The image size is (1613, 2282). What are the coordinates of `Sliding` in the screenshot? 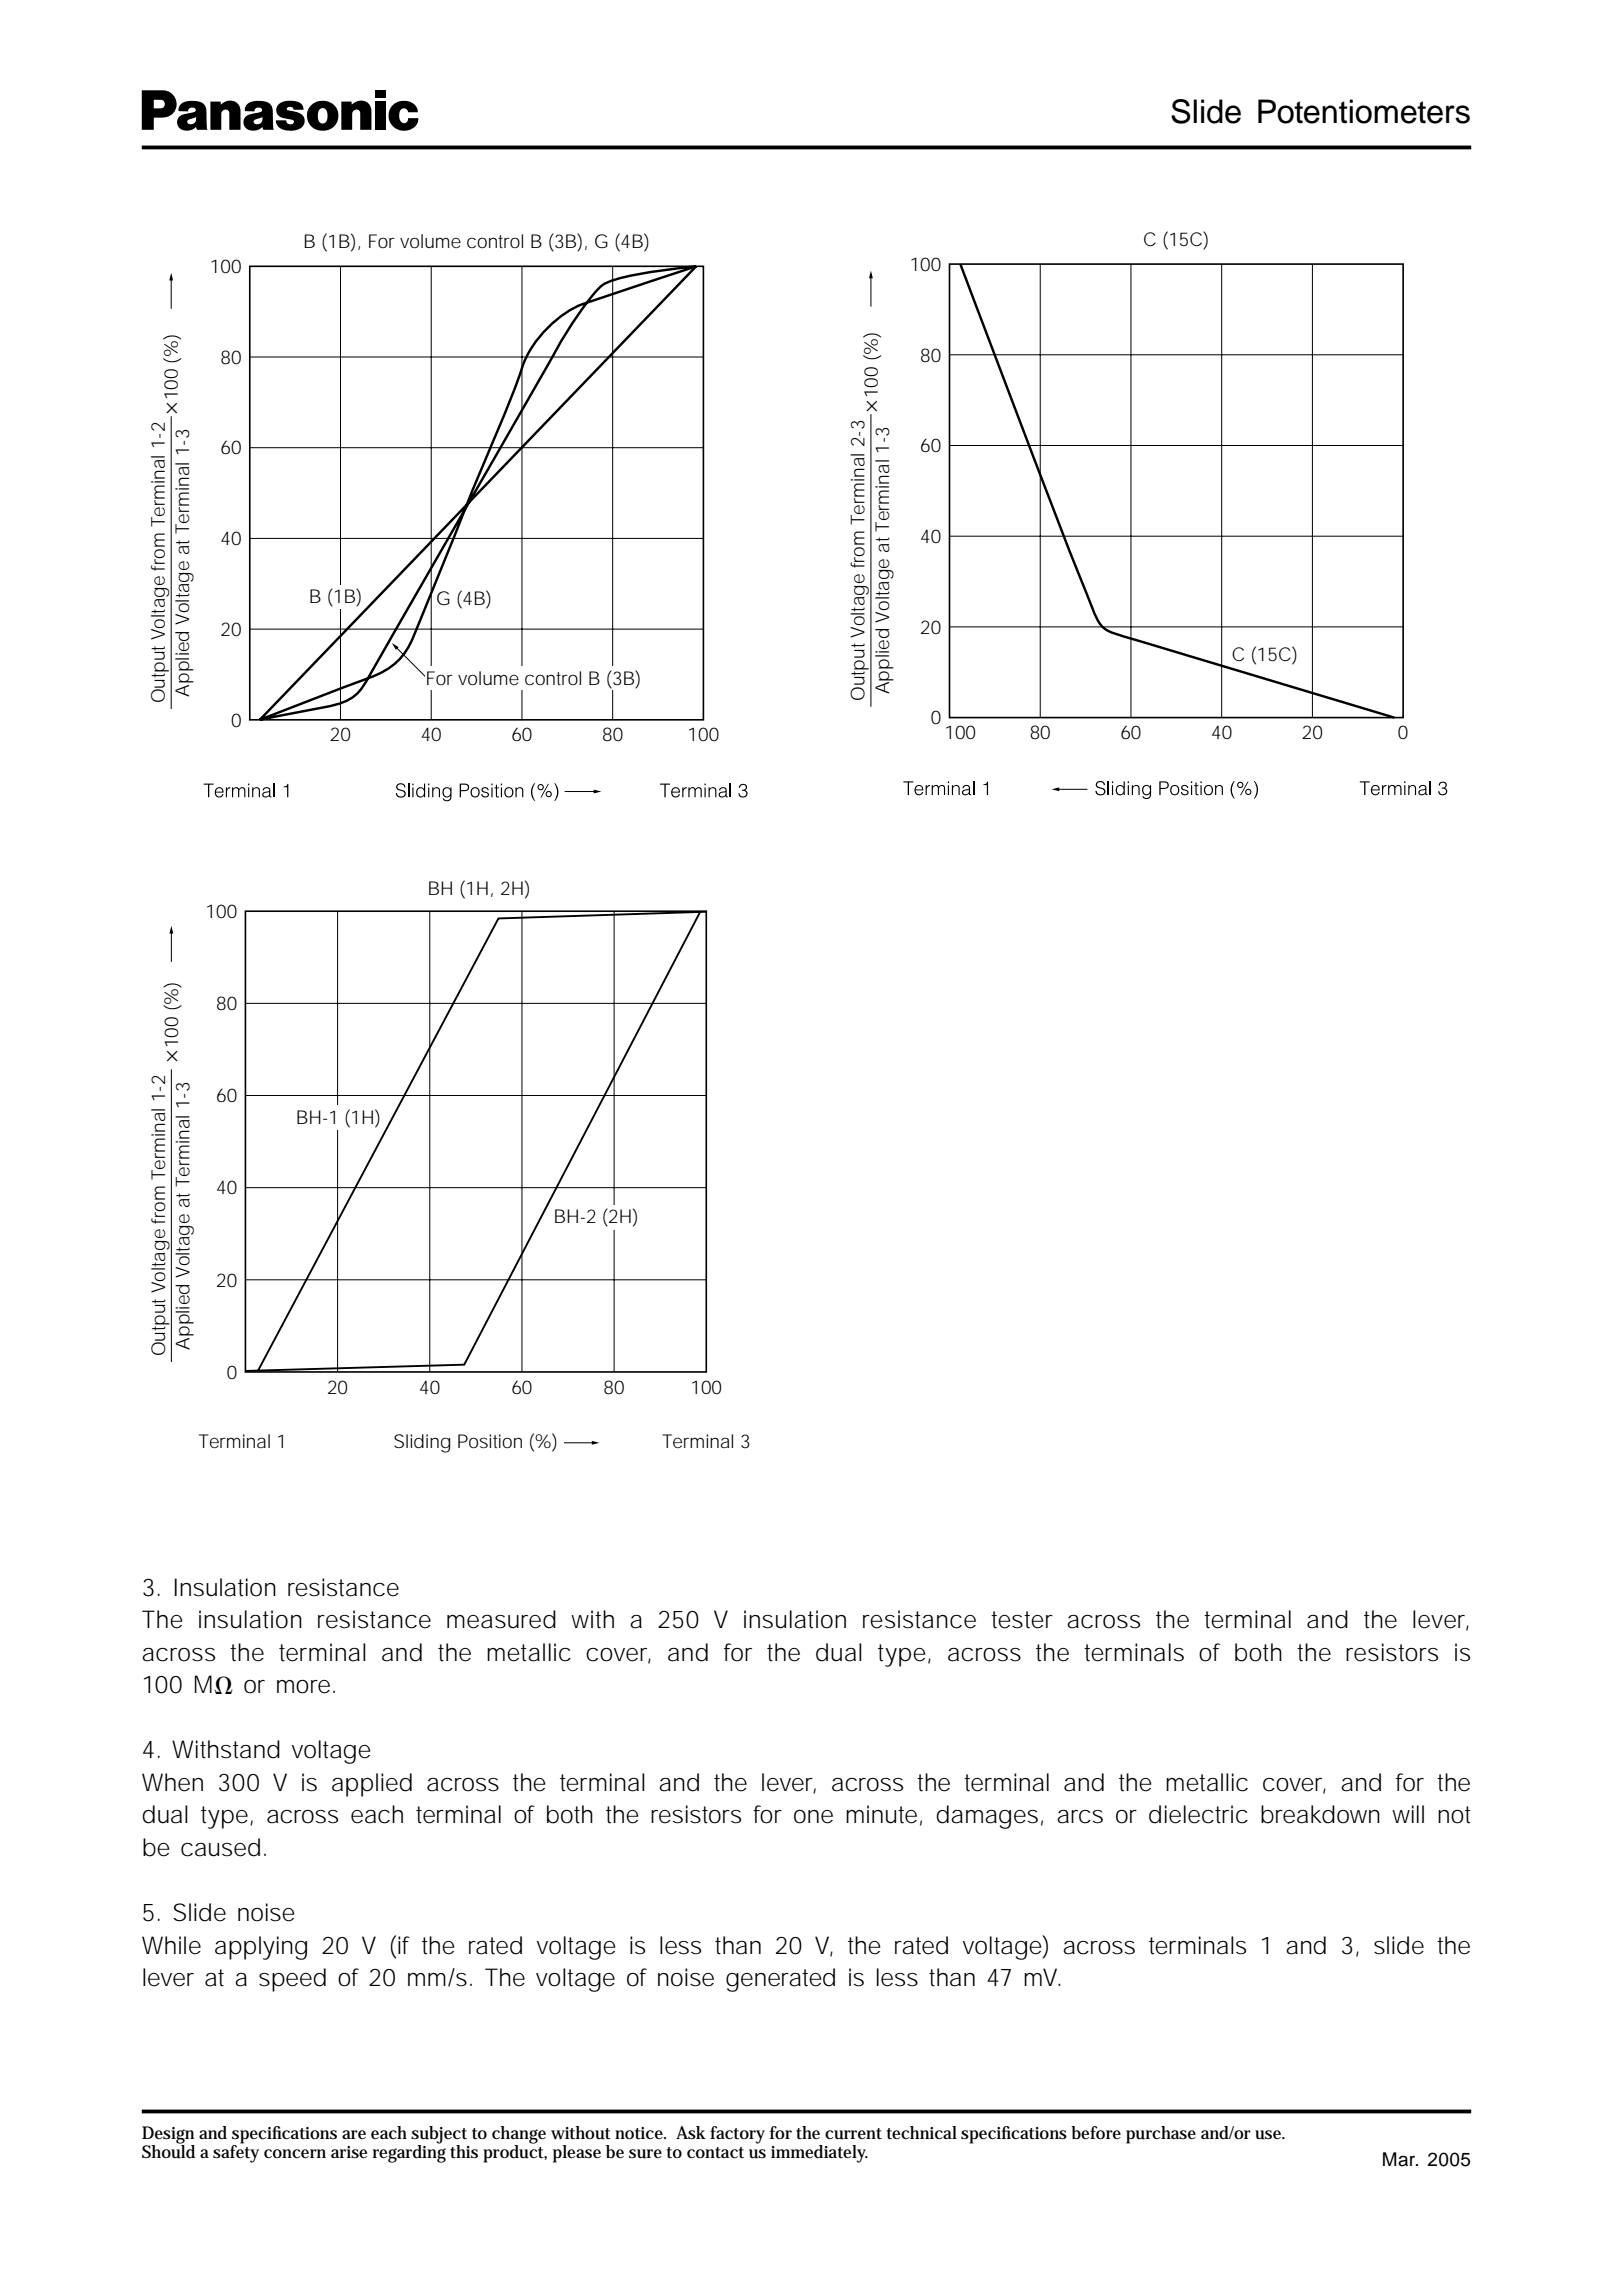 It's located at (422, 1443).
